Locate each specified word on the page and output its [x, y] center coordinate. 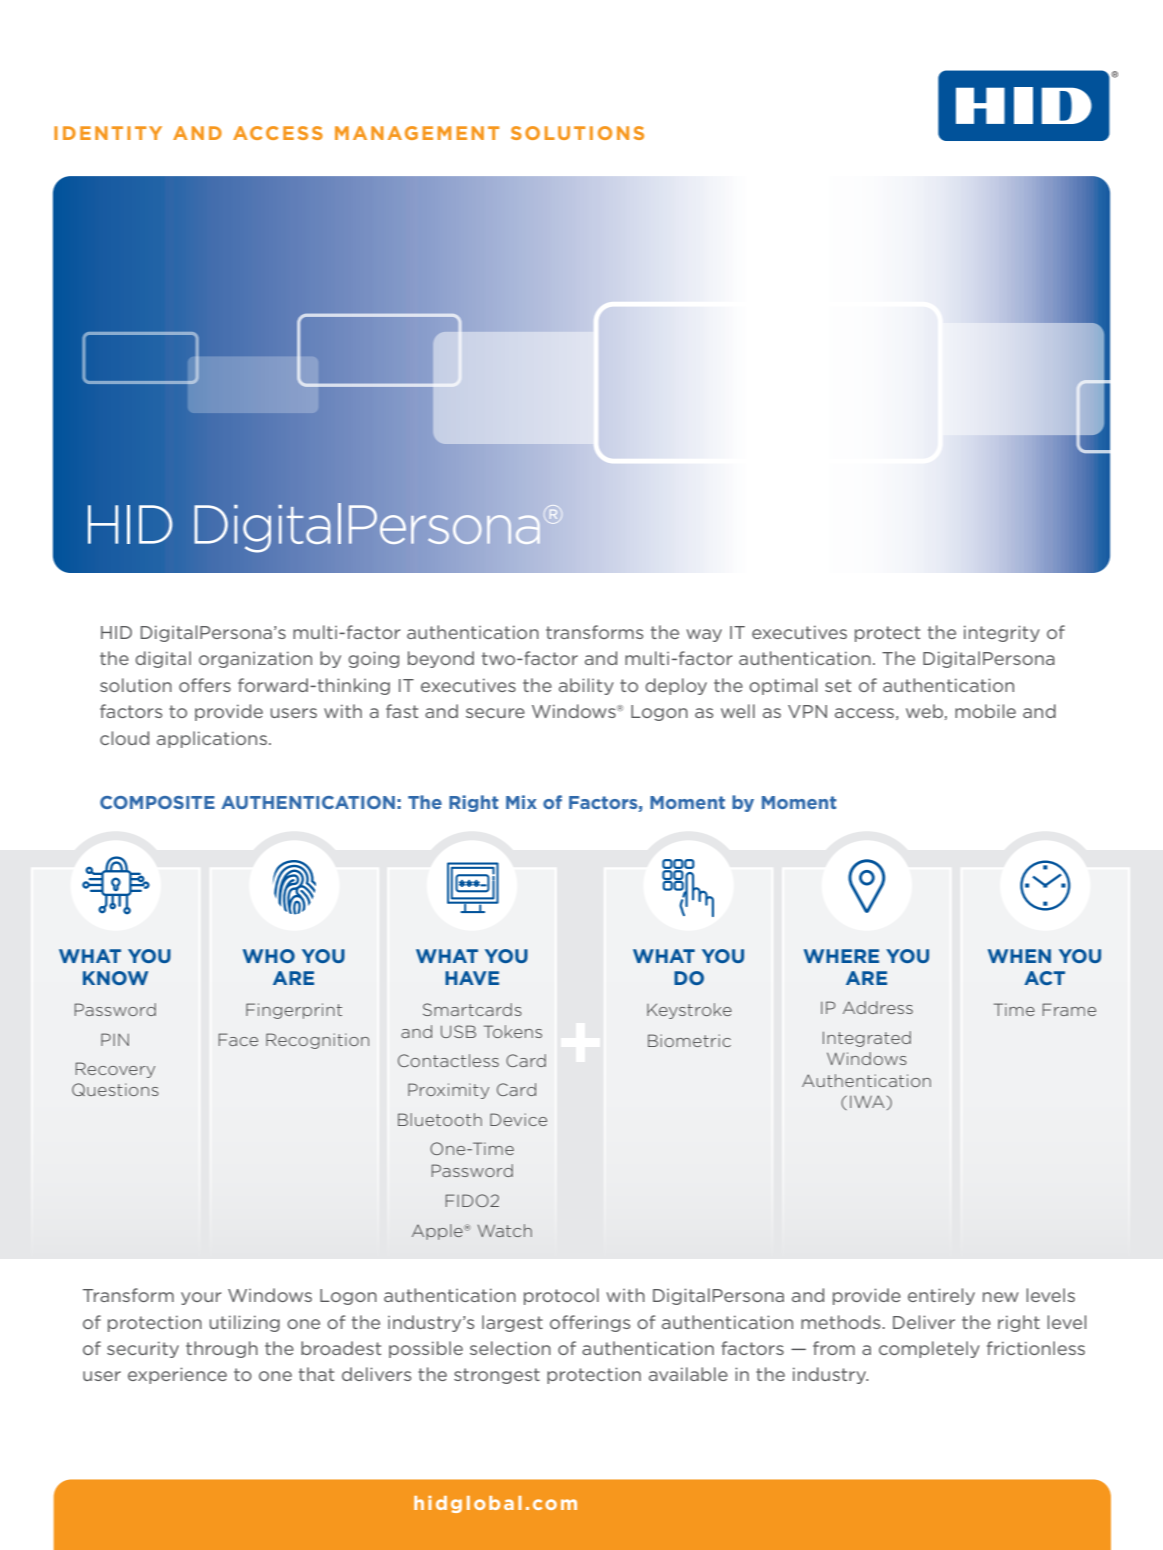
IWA [867, 1101]
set [838, 685]
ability [586, 686]
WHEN [1019, 956]
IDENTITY [108, 133]
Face [238, 1039]
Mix [521, 802]
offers [205, 685]
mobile [985, 711]
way [704, 635]
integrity [1002, 633]
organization [255, 659]
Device [518, 1119]
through [222, 1349]
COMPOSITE [157, 802]
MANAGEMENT [417, 133]
